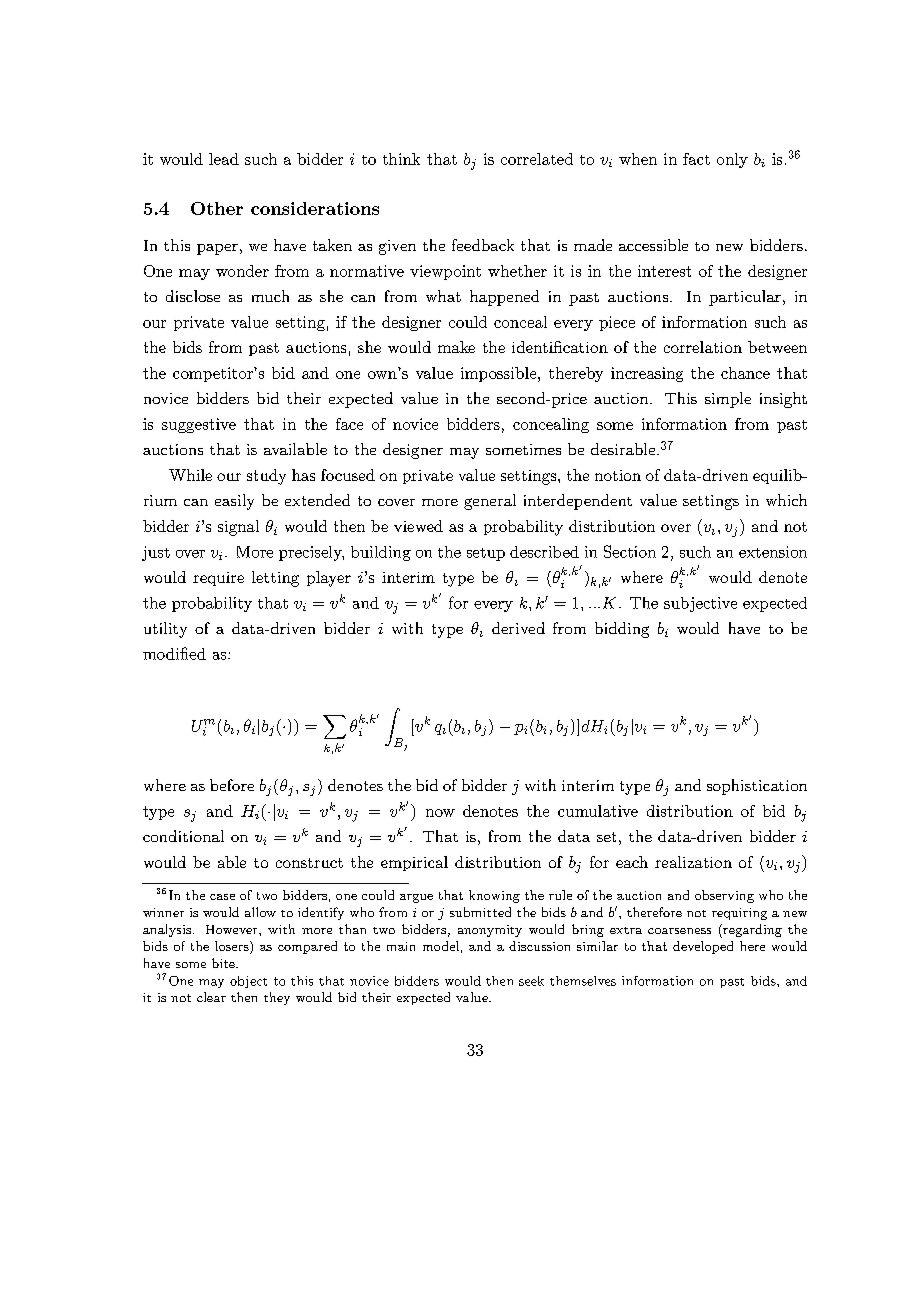 The image size is (924, 1308). Describe the element at coordinates (199, 425) in the page. I see `suggestive` at that location.
